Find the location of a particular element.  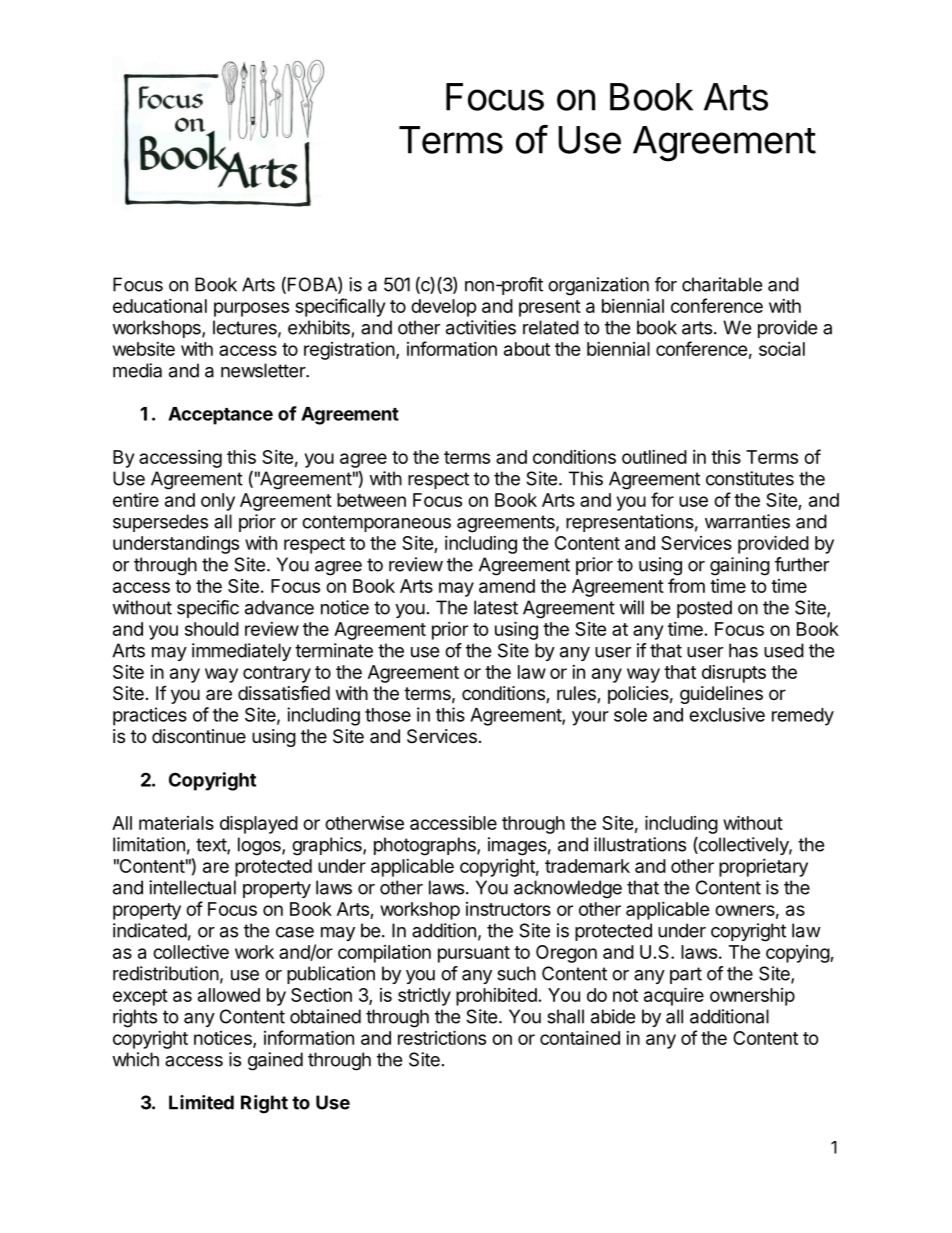

Limited is located at coordinates (201, 1102).
